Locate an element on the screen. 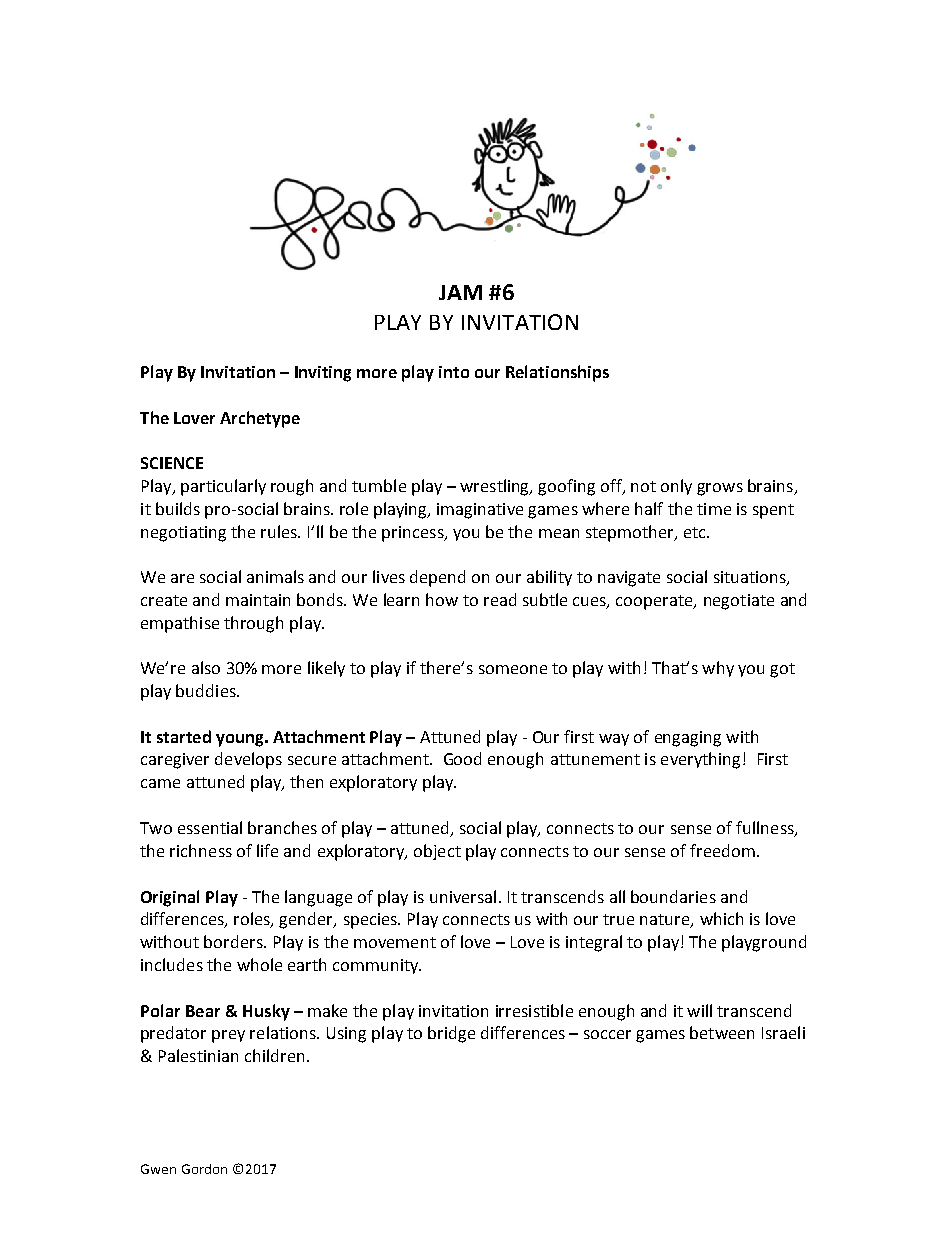  Inviting is located at coordinates (323, 374).
